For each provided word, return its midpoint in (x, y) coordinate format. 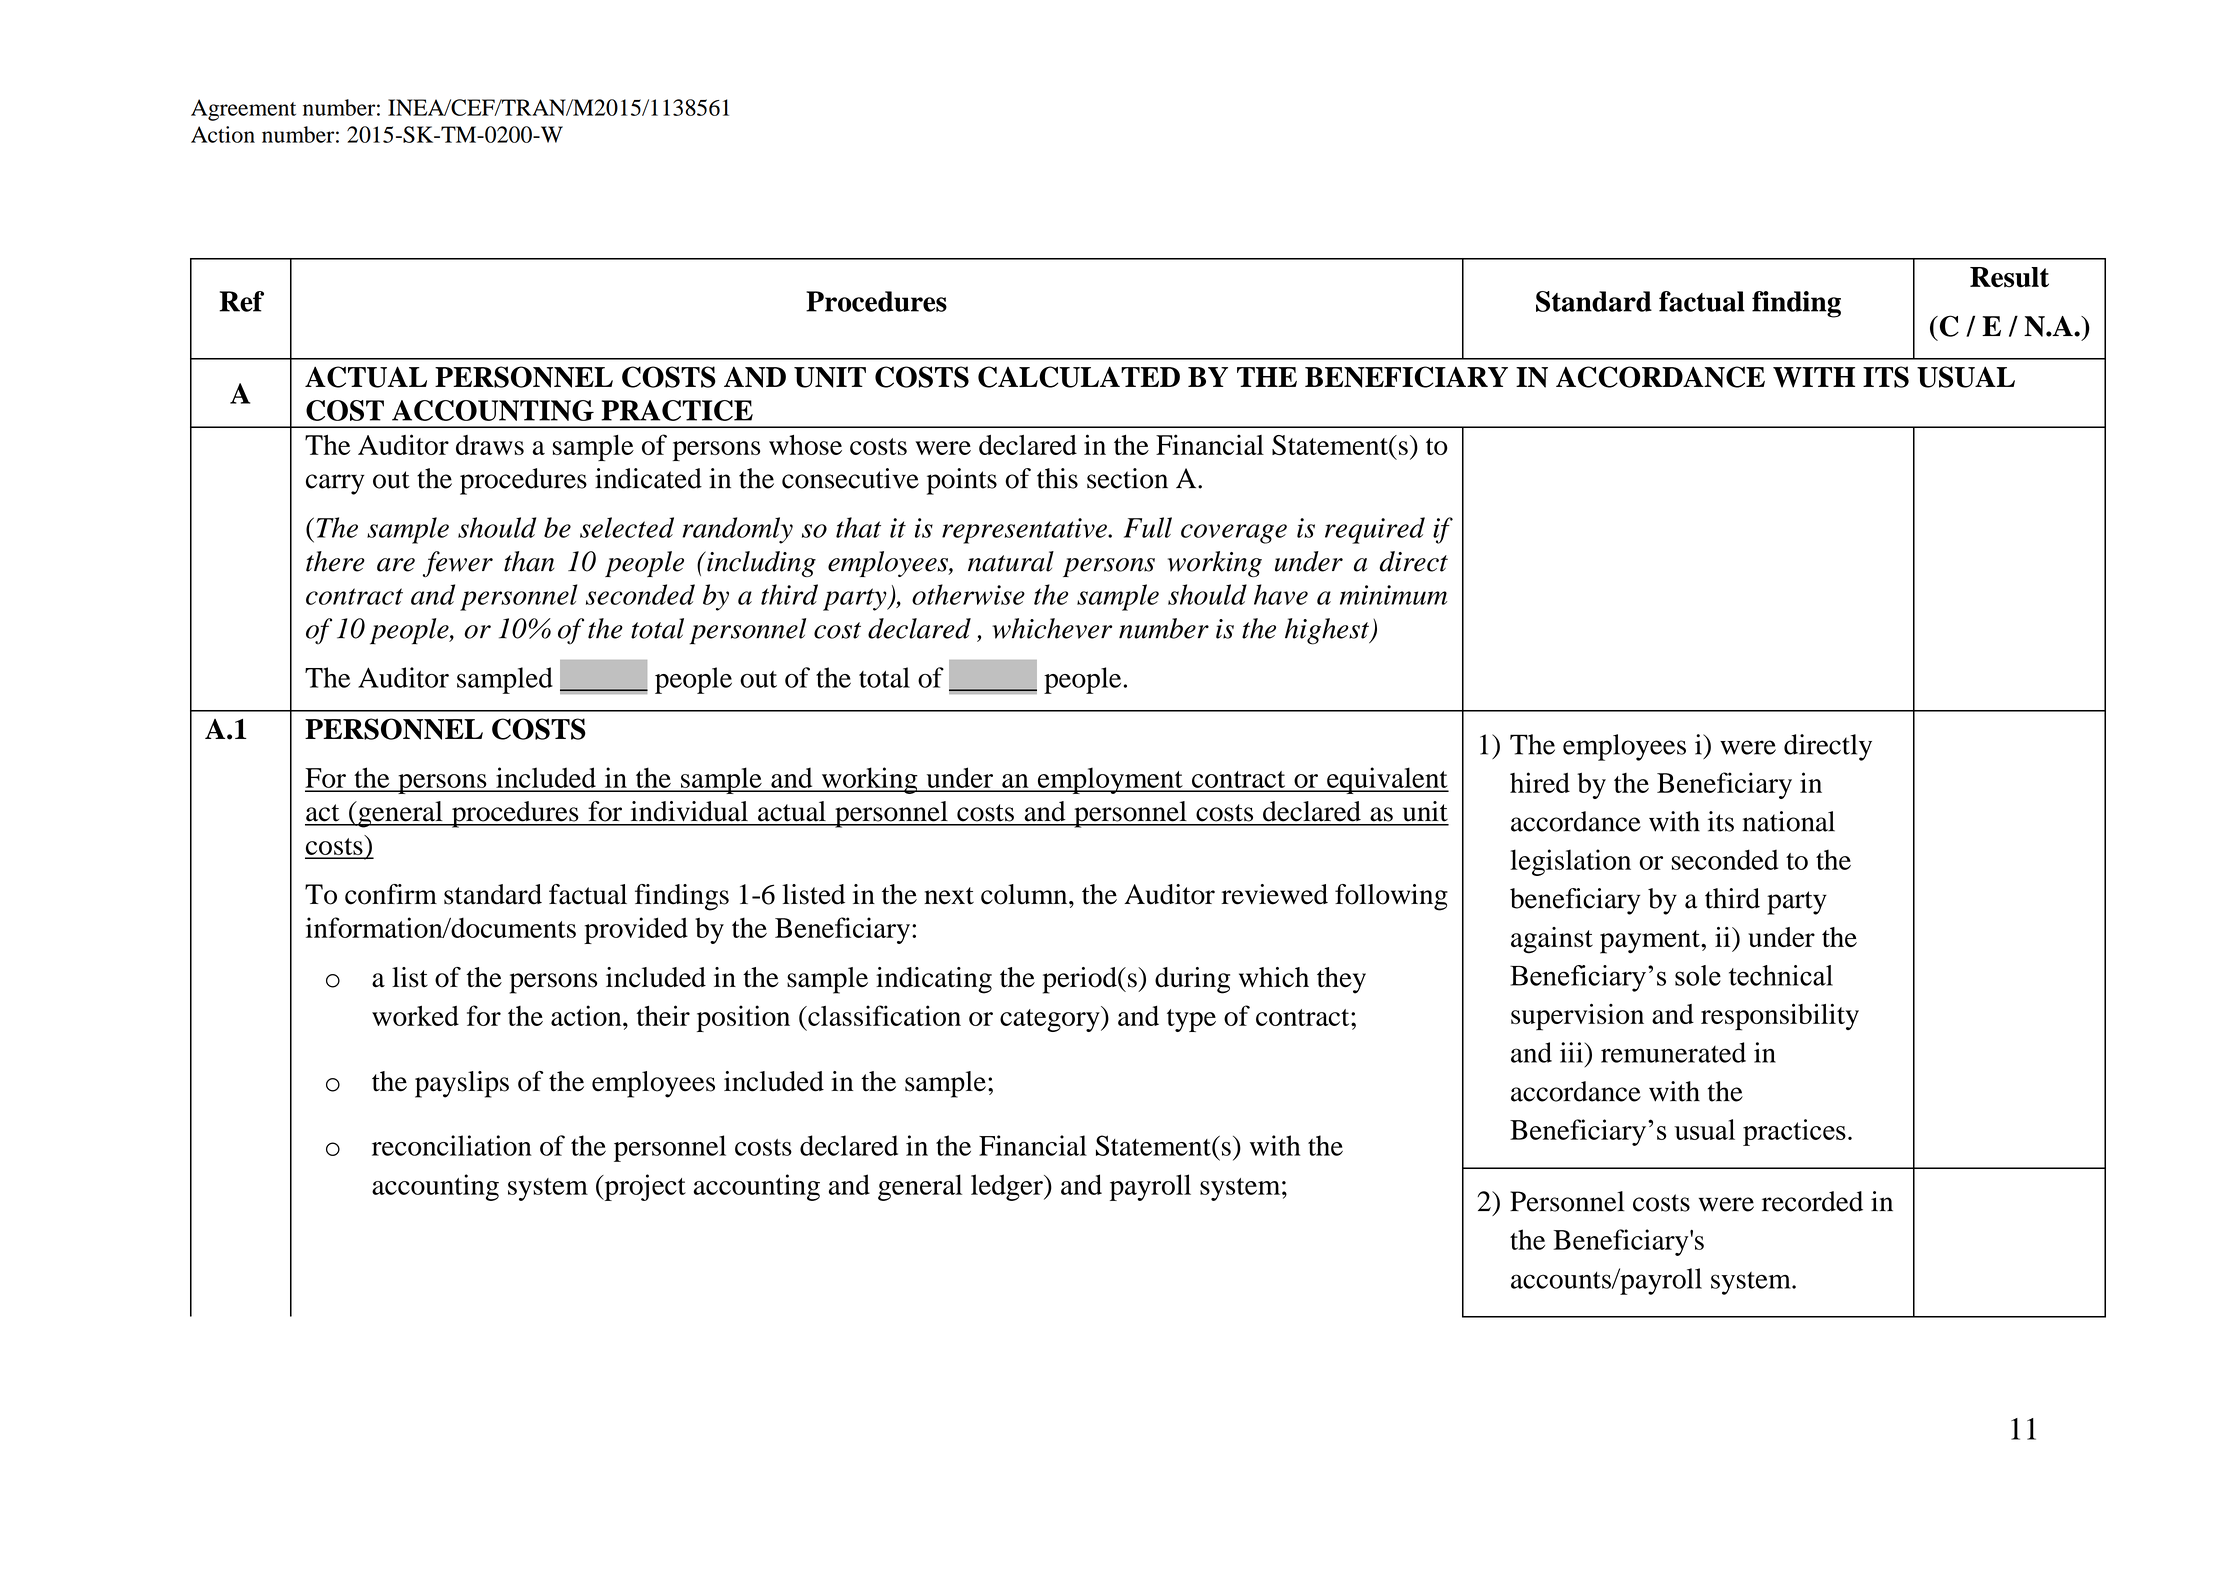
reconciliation (452, 1145)
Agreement (243, 110)
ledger (1008, 1187)
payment (1651, 942)
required (1375, 530)
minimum (1393, 595)
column (1025, 894)
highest (1328, 631)
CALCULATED (1079, 377)
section (1127, 478)
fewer (458, 564)
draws (490, 445)
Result (2009, 277)
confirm (391, 894)
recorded (1812, 1201)
